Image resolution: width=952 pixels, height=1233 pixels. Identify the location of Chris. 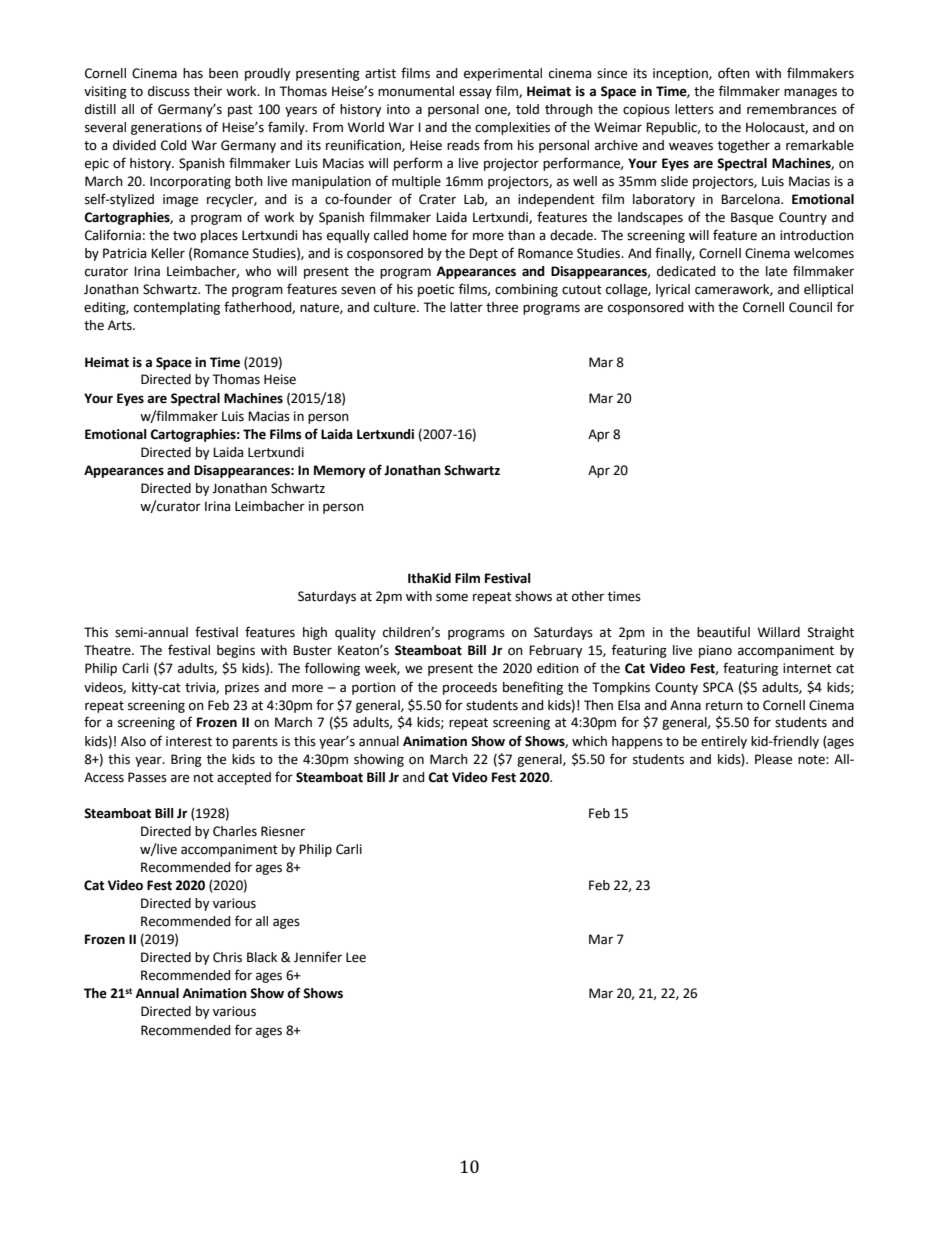
(227, 957).
